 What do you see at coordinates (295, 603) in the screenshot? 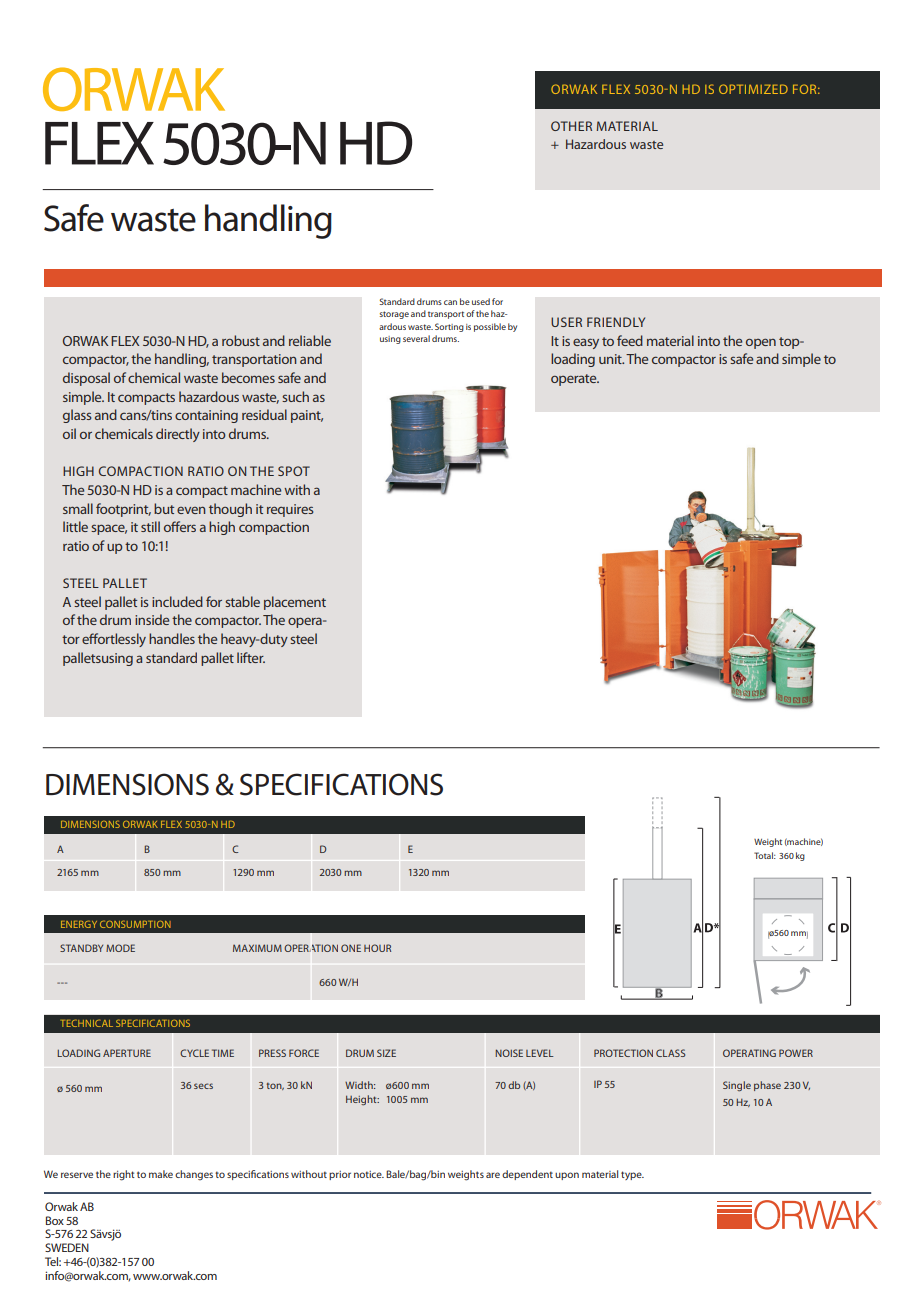
I see `placement` at bounding box center [295, 603].
